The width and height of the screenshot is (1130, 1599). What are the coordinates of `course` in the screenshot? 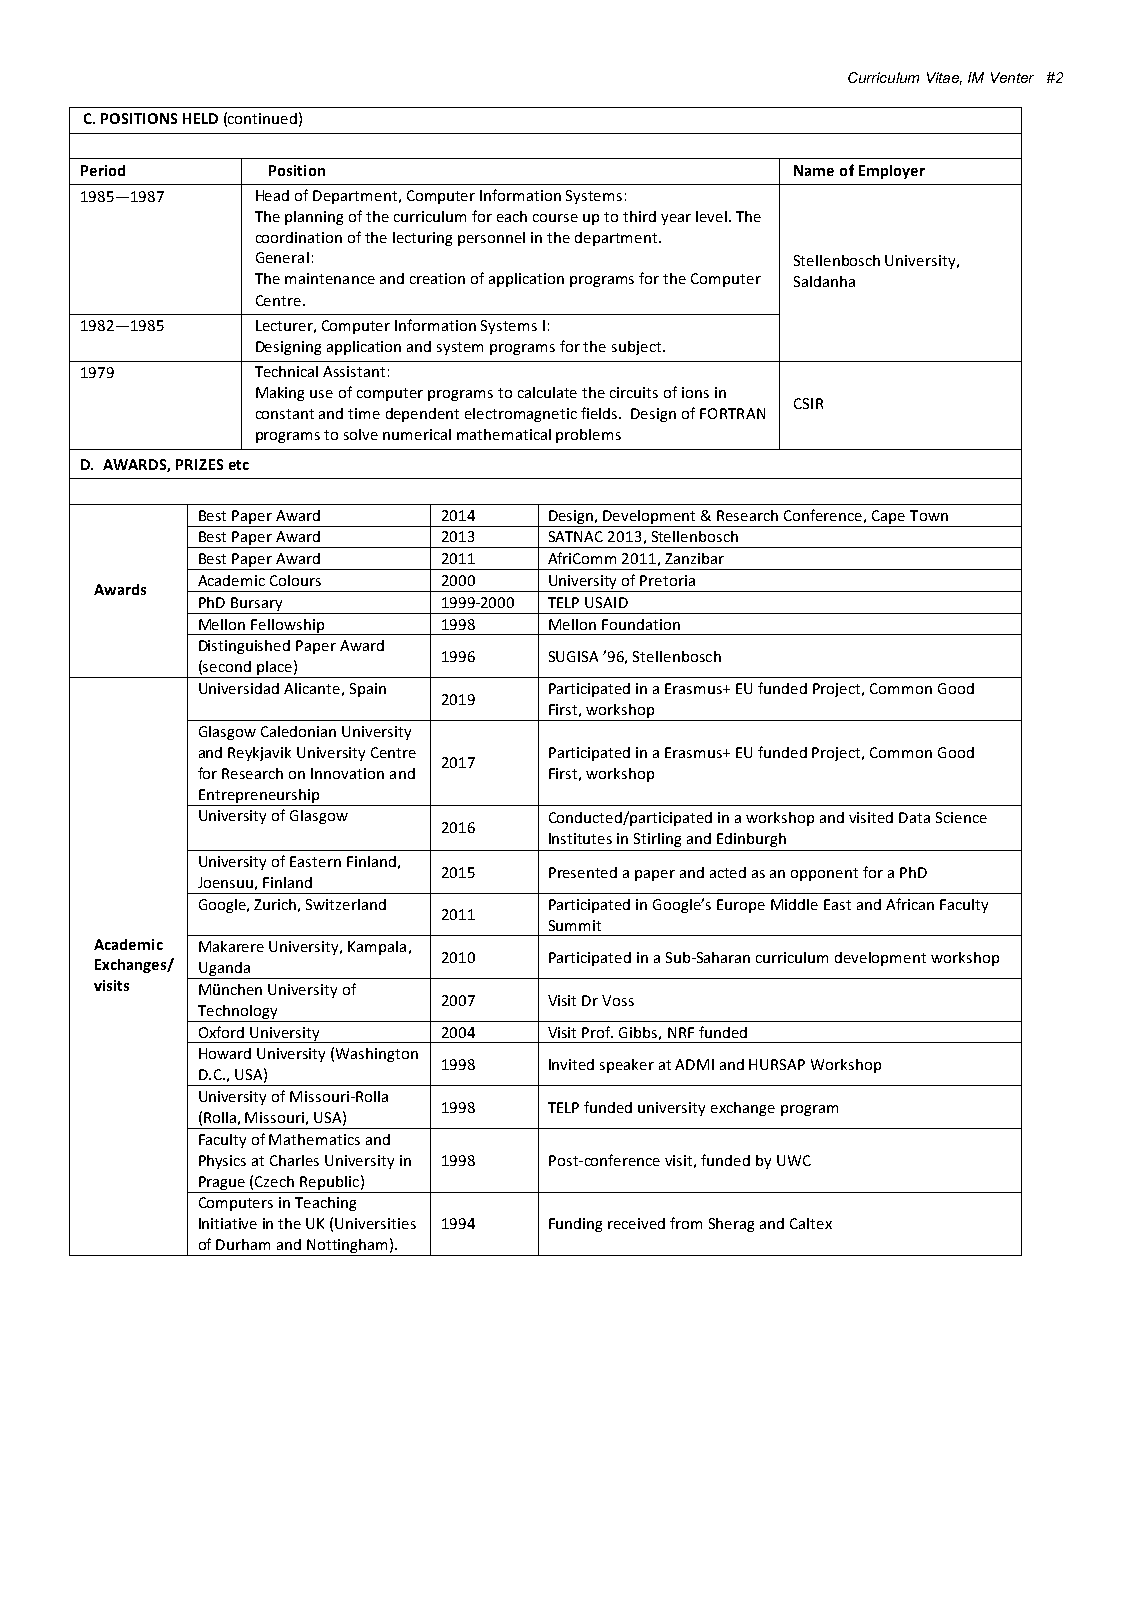 It's located at (555, 218).
